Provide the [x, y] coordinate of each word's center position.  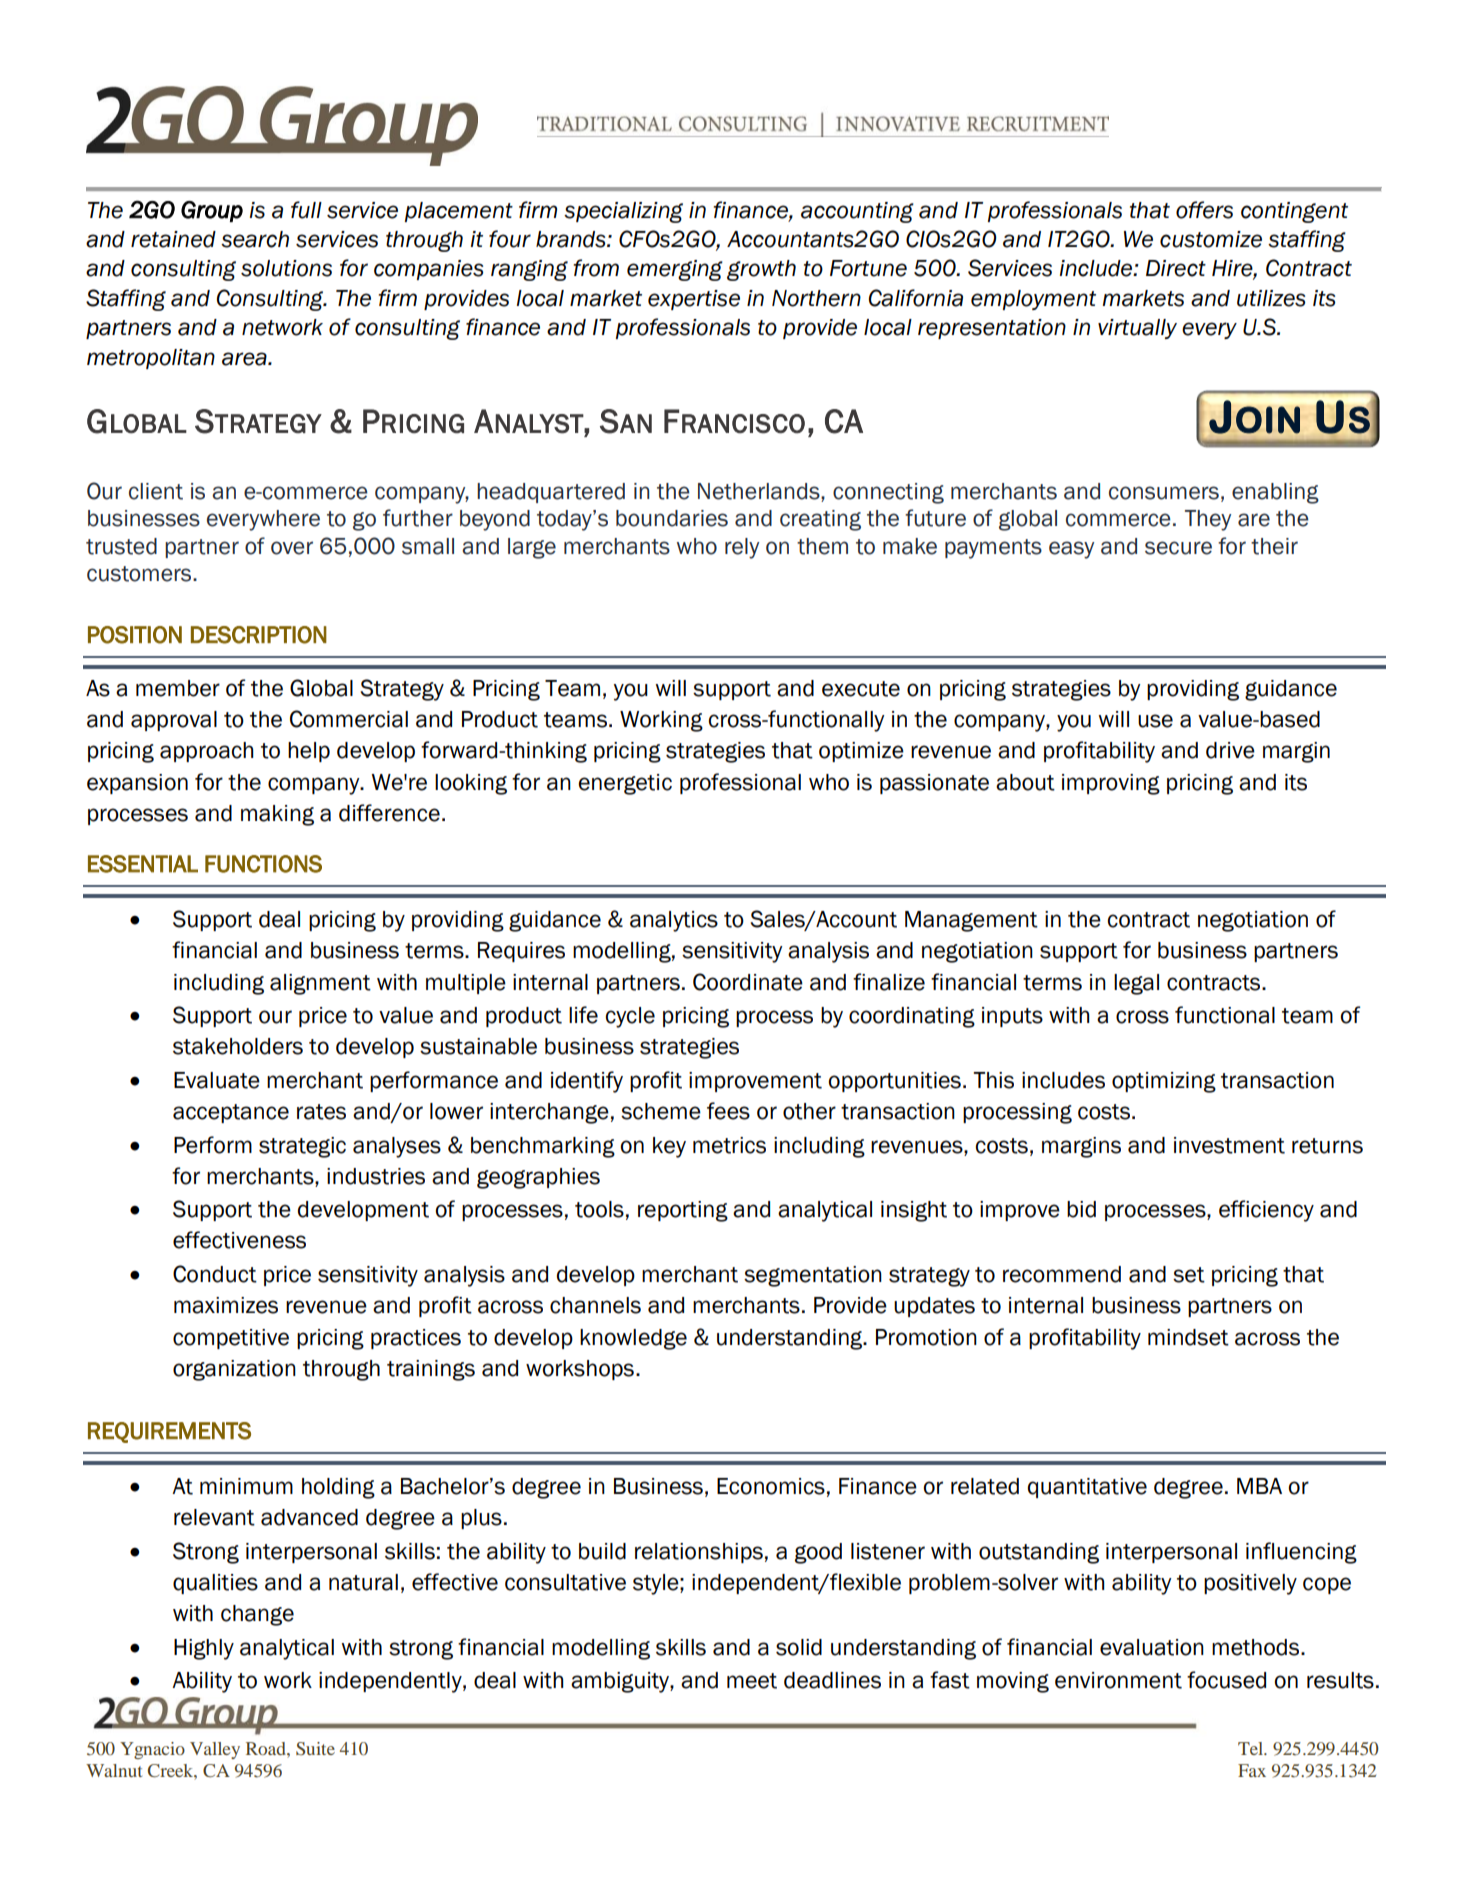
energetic [625, 784]
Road [267, 1748]
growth [761, 270]
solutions [286, 268]
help [309, 752]
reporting [683, 1211]
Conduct [215, 1274]
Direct [1176, 268]
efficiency [1266, 1211]
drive [1230, 750]
